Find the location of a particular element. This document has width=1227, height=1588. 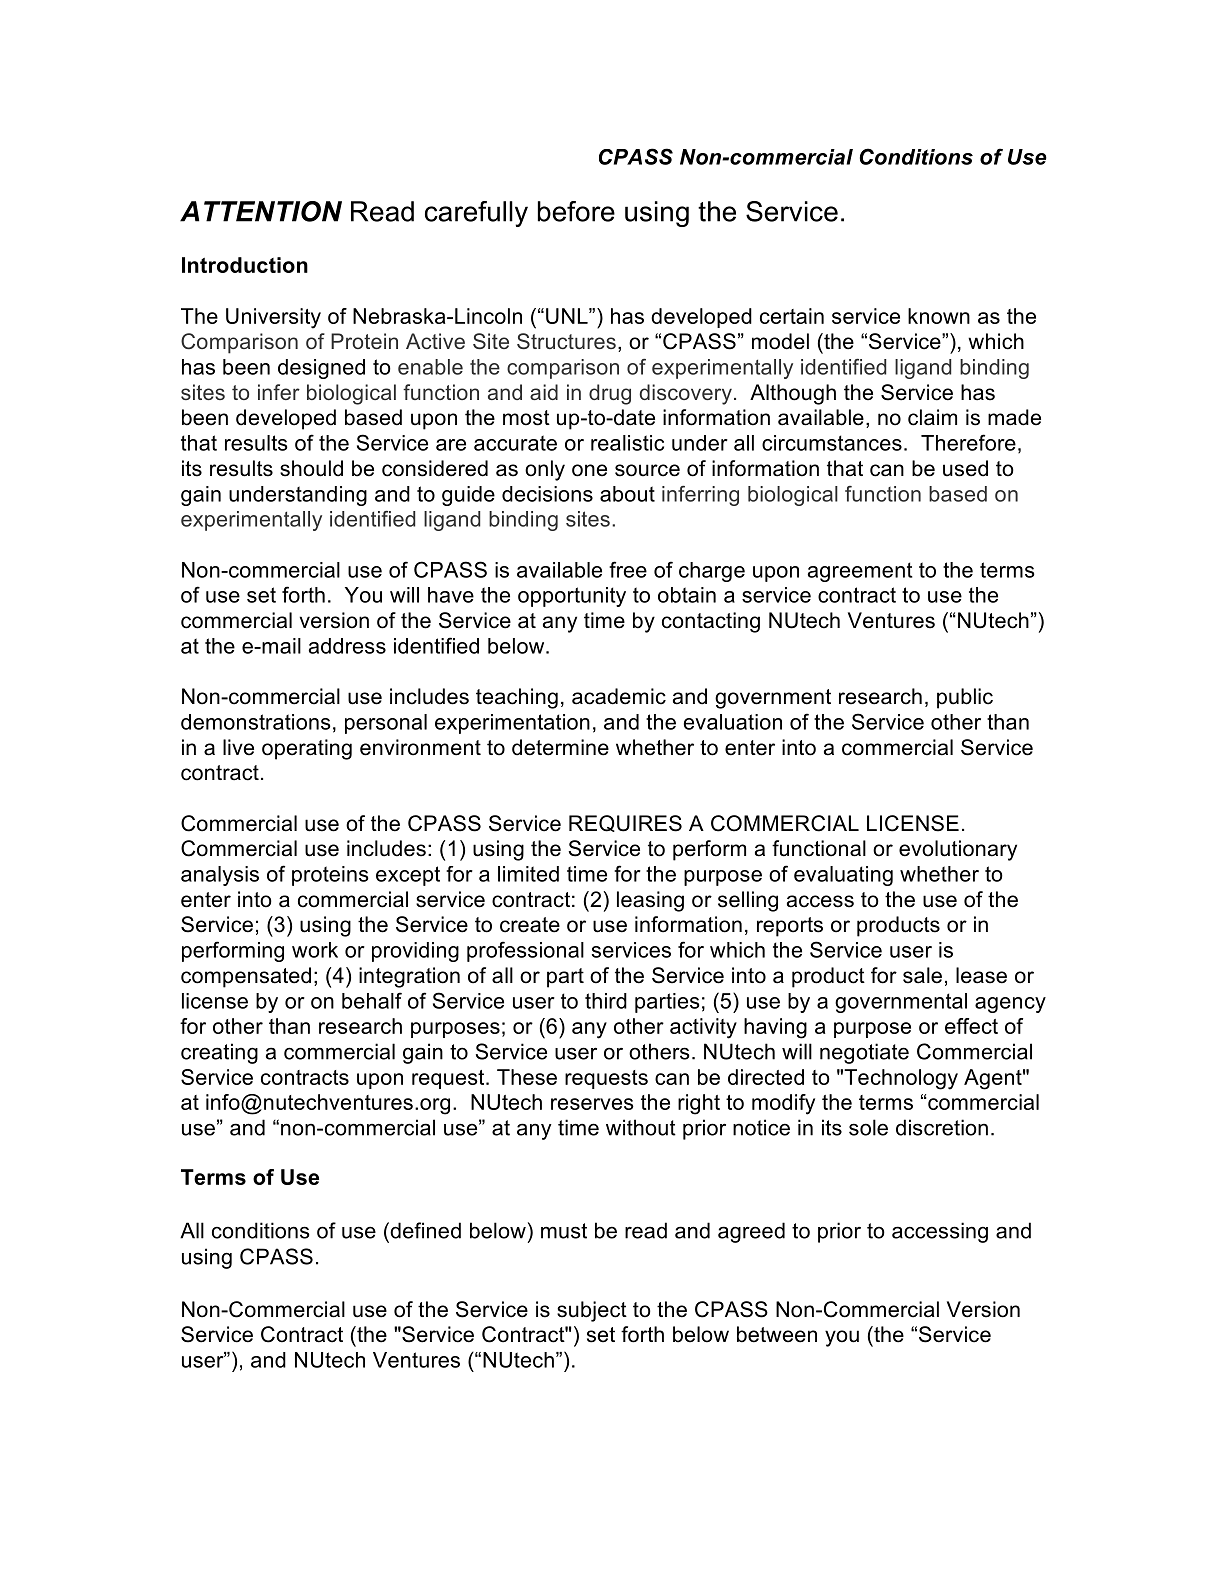

known is located at coordinates (939, 316).
